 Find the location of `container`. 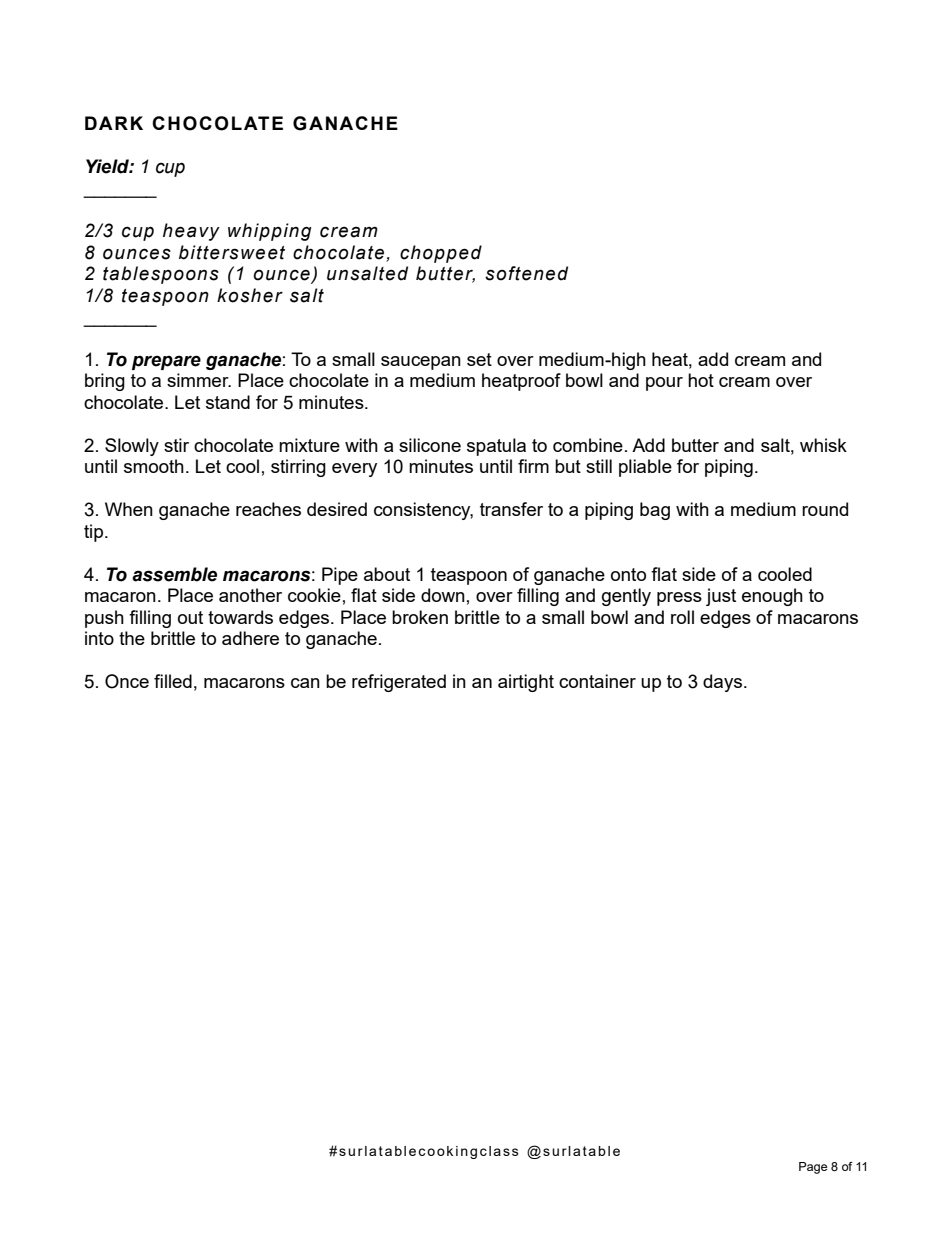

container is located at coordinates (597, 681).
